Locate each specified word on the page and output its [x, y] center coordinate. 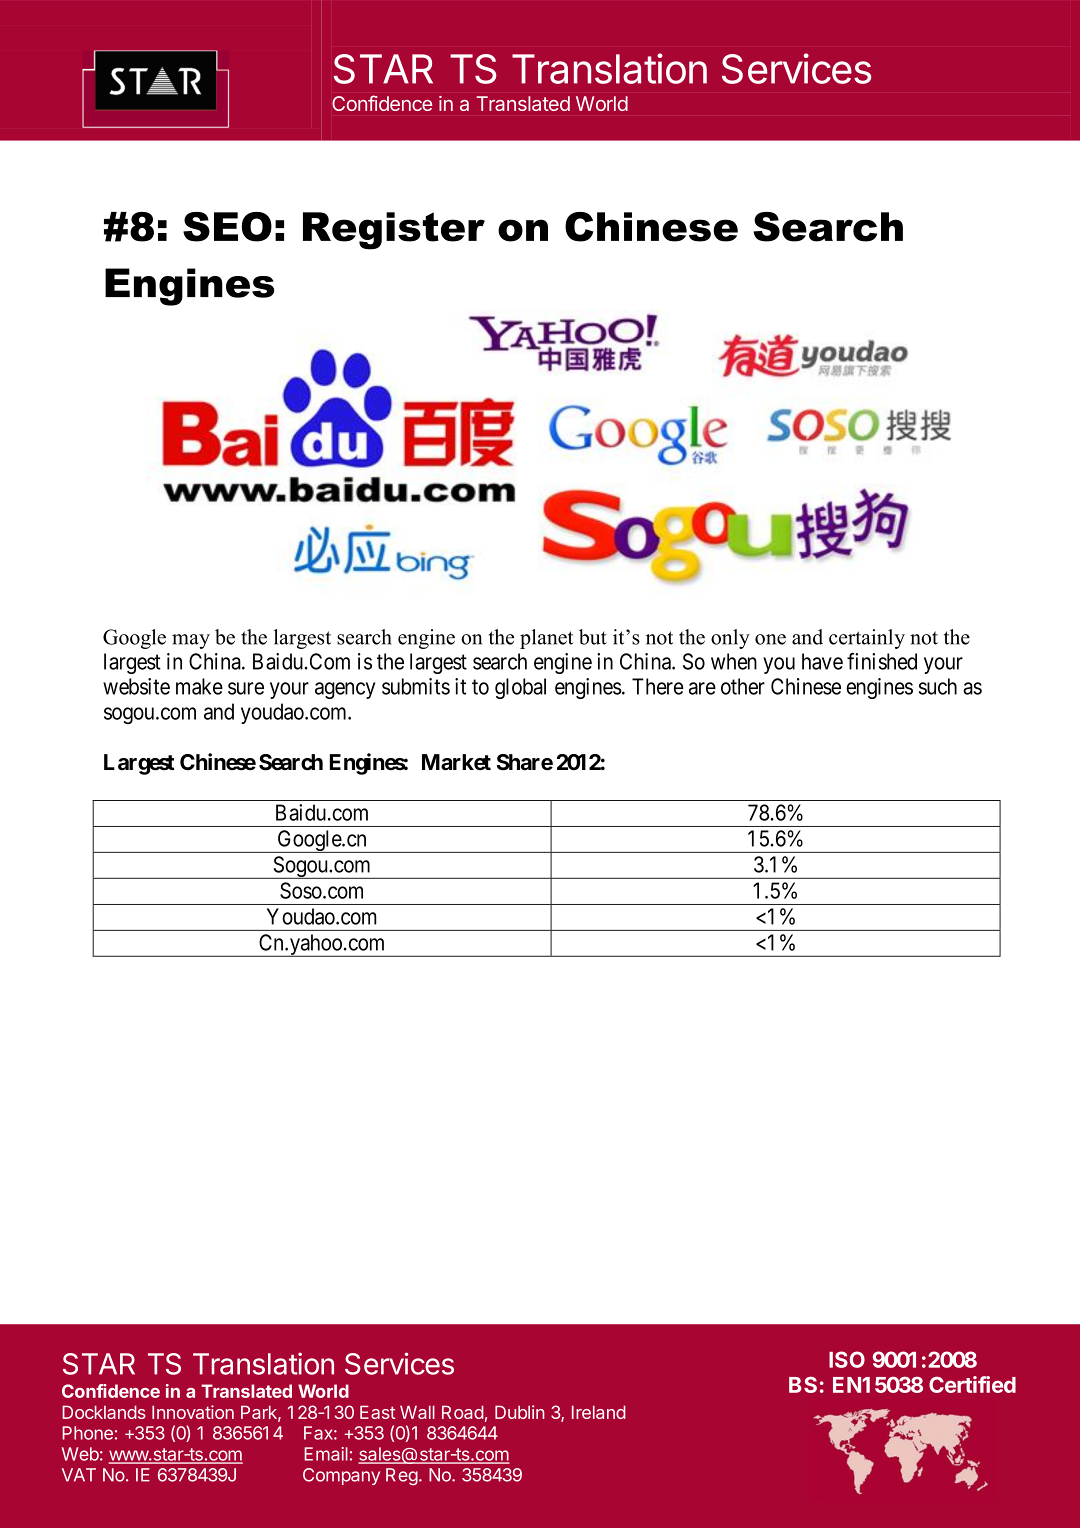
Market [456, 762]
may [191, 641]
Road [463, 1412]
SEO [227, 227]
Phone [87, 1433]
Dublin [520, 1412]
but [593, 637]
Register [394, 231]
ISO [847, 1359]
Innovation [193, 1412]
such [938, 686]
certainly [867, 639]
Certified [972, 1384]
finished [882, 661]
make [199, 686]
